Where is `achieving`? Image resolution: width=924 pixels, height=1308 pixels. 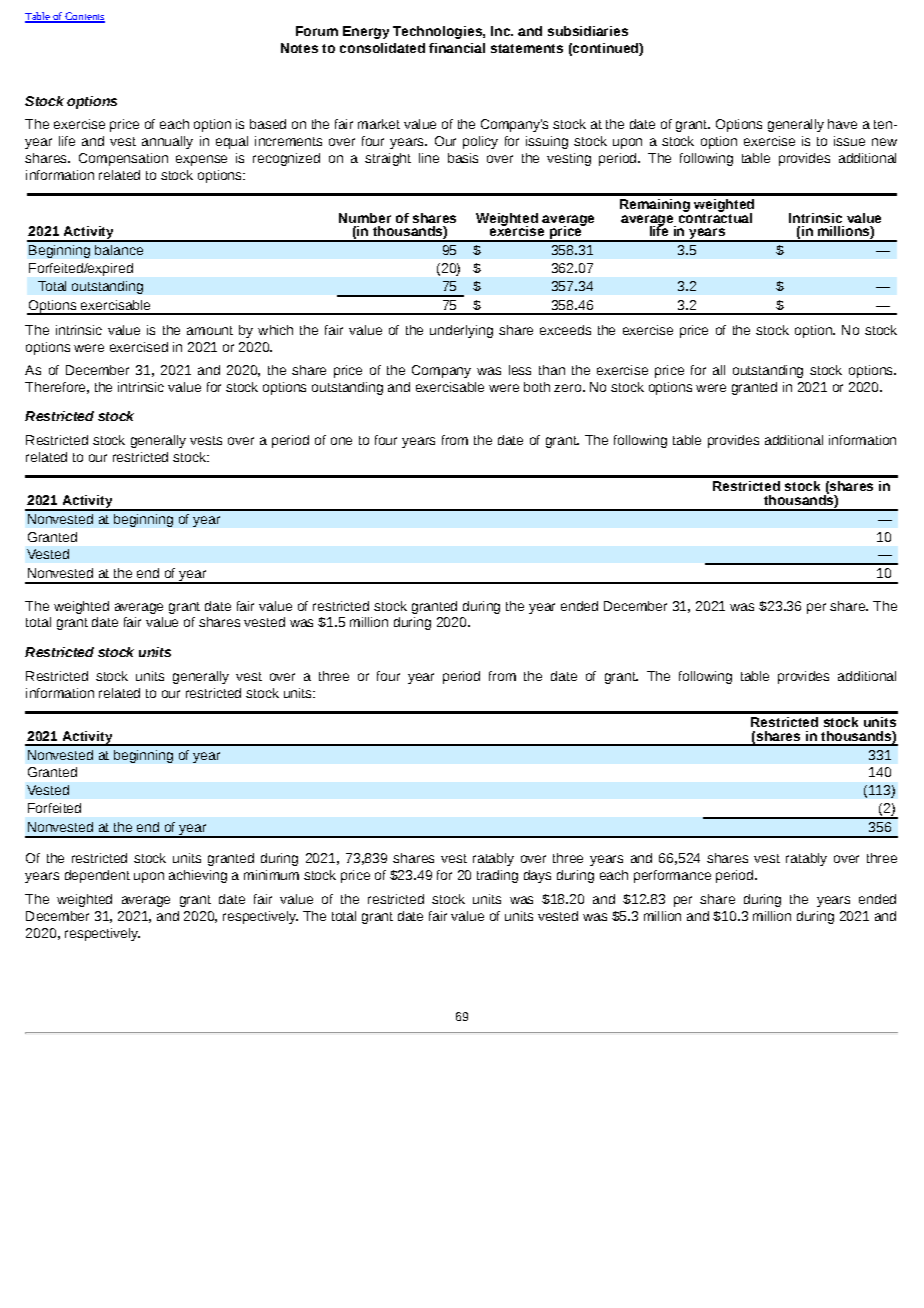
achieving is located at coordinates (198, 876).
